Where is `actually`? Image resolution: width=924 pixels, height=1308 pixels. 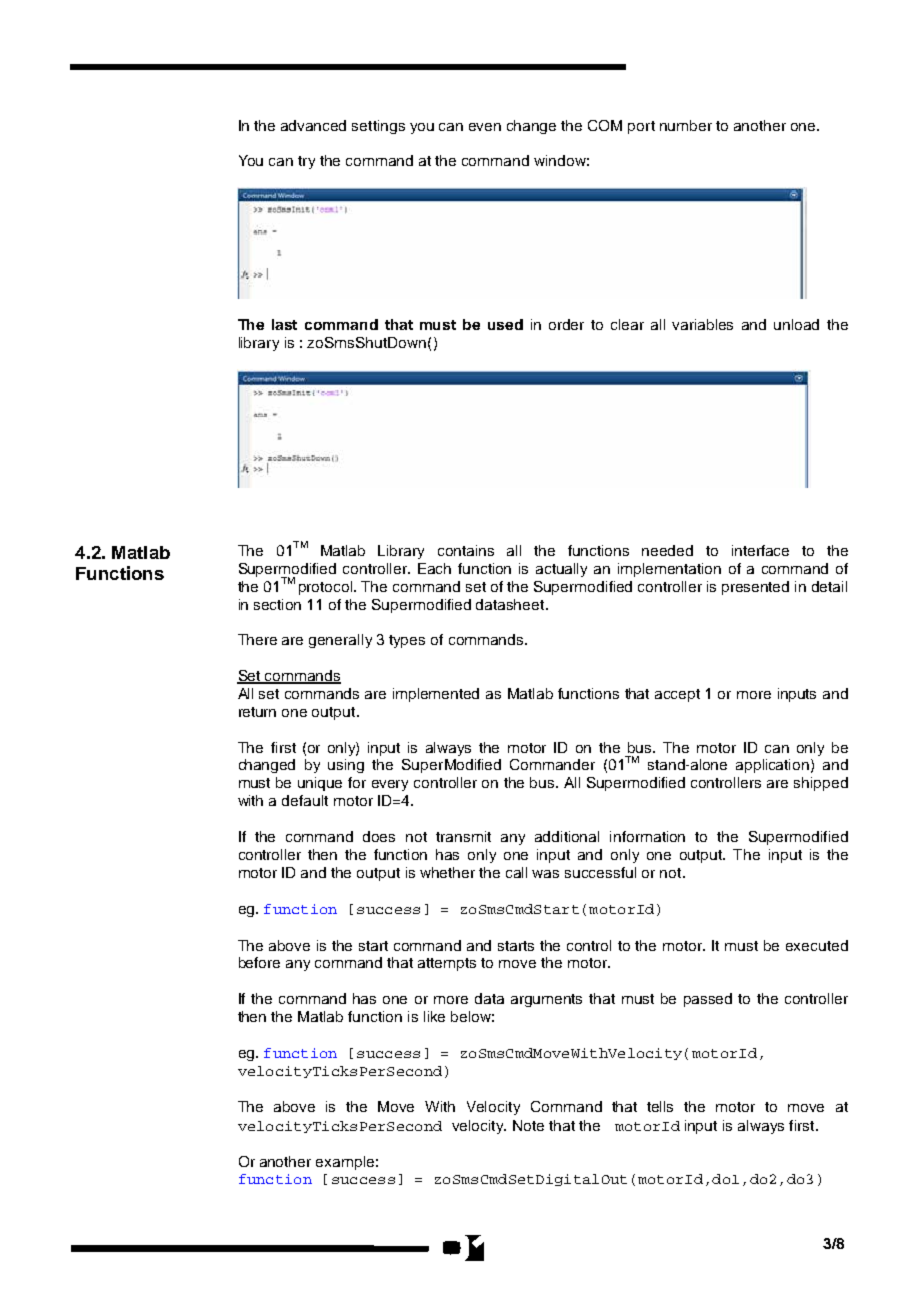 actually is located at coordinates (561, 570).
